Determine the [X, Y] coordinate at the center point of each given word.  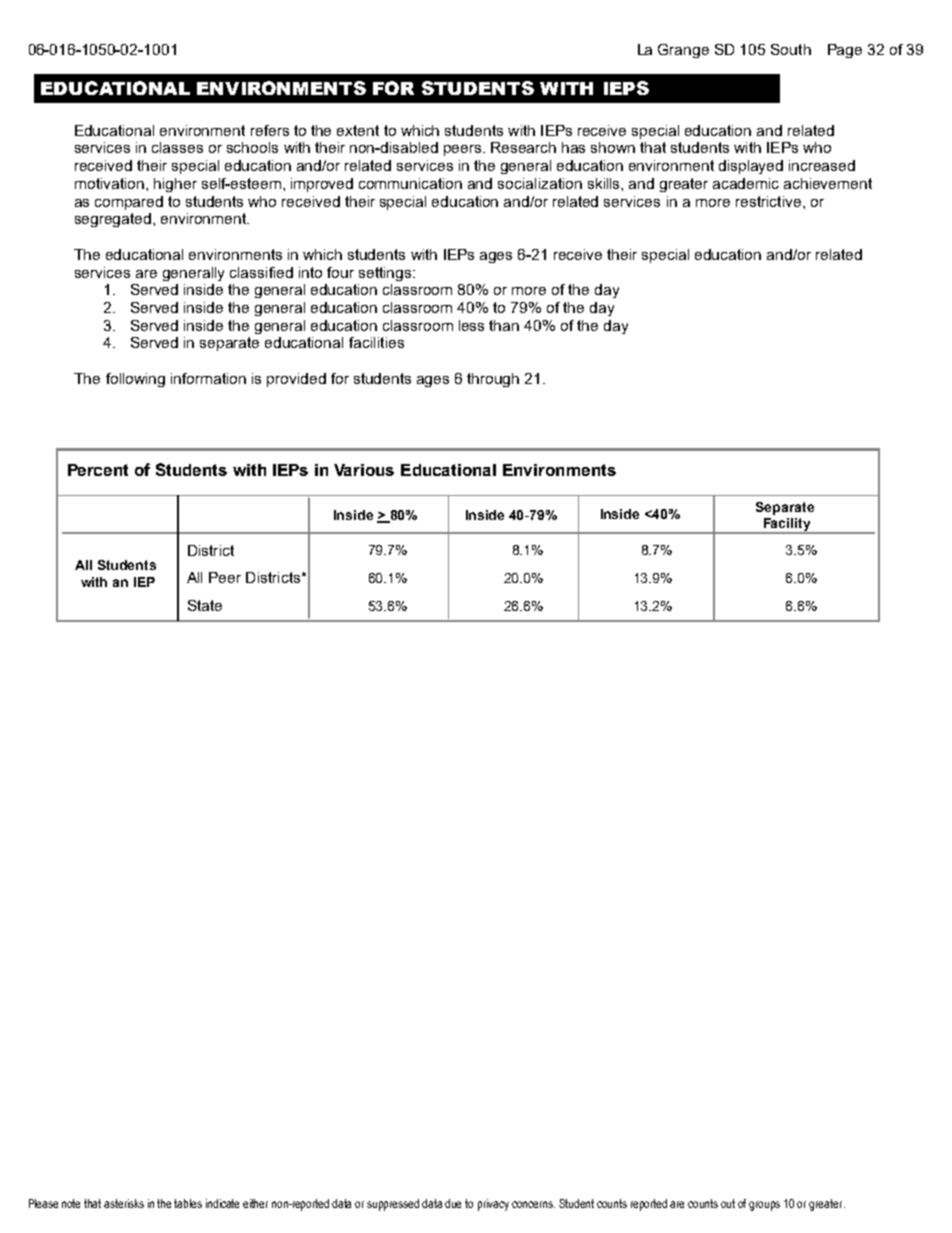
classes [177, 147]
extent [358, 130]
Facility [787, 526]
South [791, 49]
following [135, 380]
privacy [493, 1205]
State [205, 605]
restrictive [768, 201]
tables [188, 1203]
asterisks [124, 1203]
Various [364, 470]
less [471, 325]
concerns [533, 1204]
